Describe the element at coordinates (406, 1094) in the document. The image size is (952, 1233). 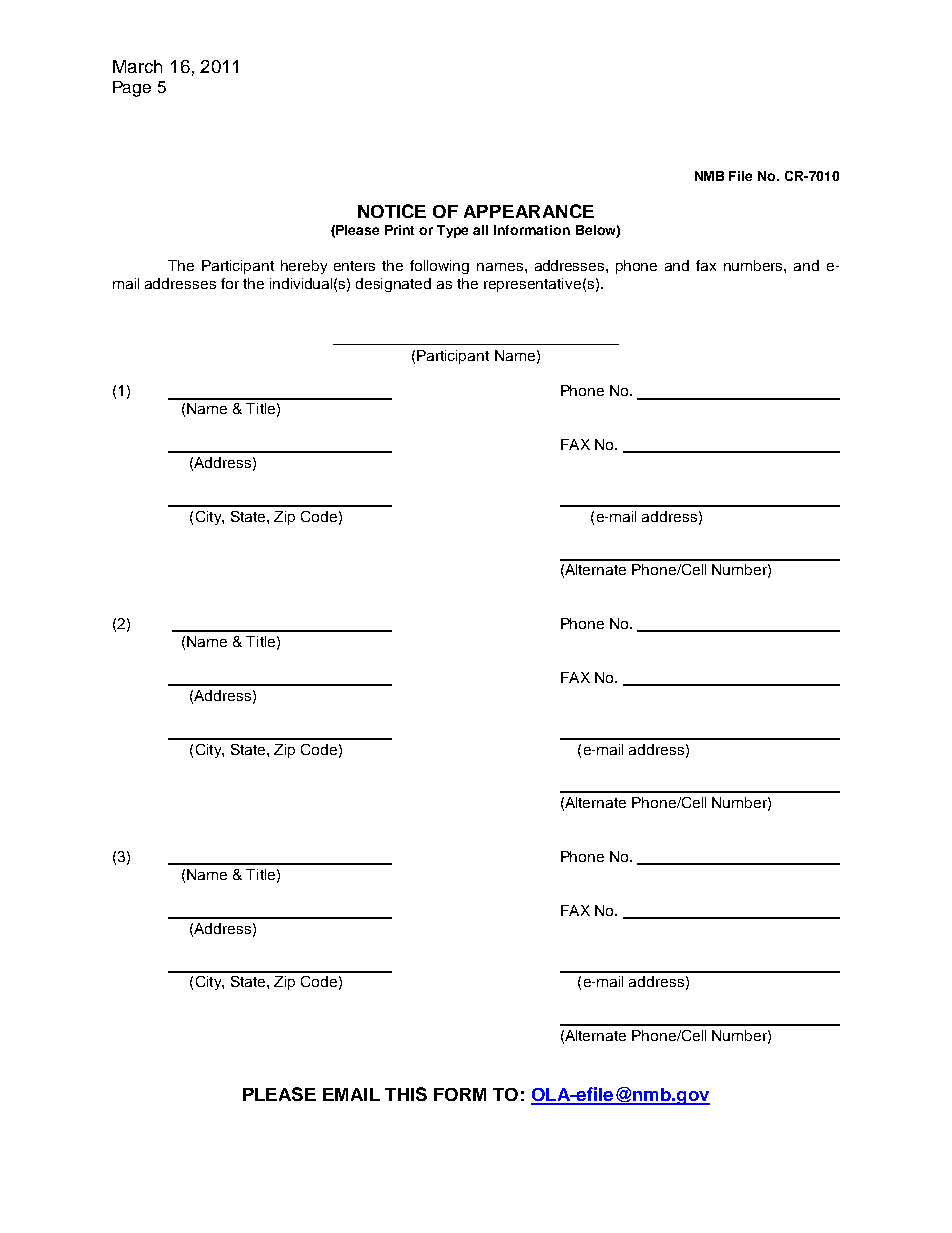
I see `THIS` at that location.
